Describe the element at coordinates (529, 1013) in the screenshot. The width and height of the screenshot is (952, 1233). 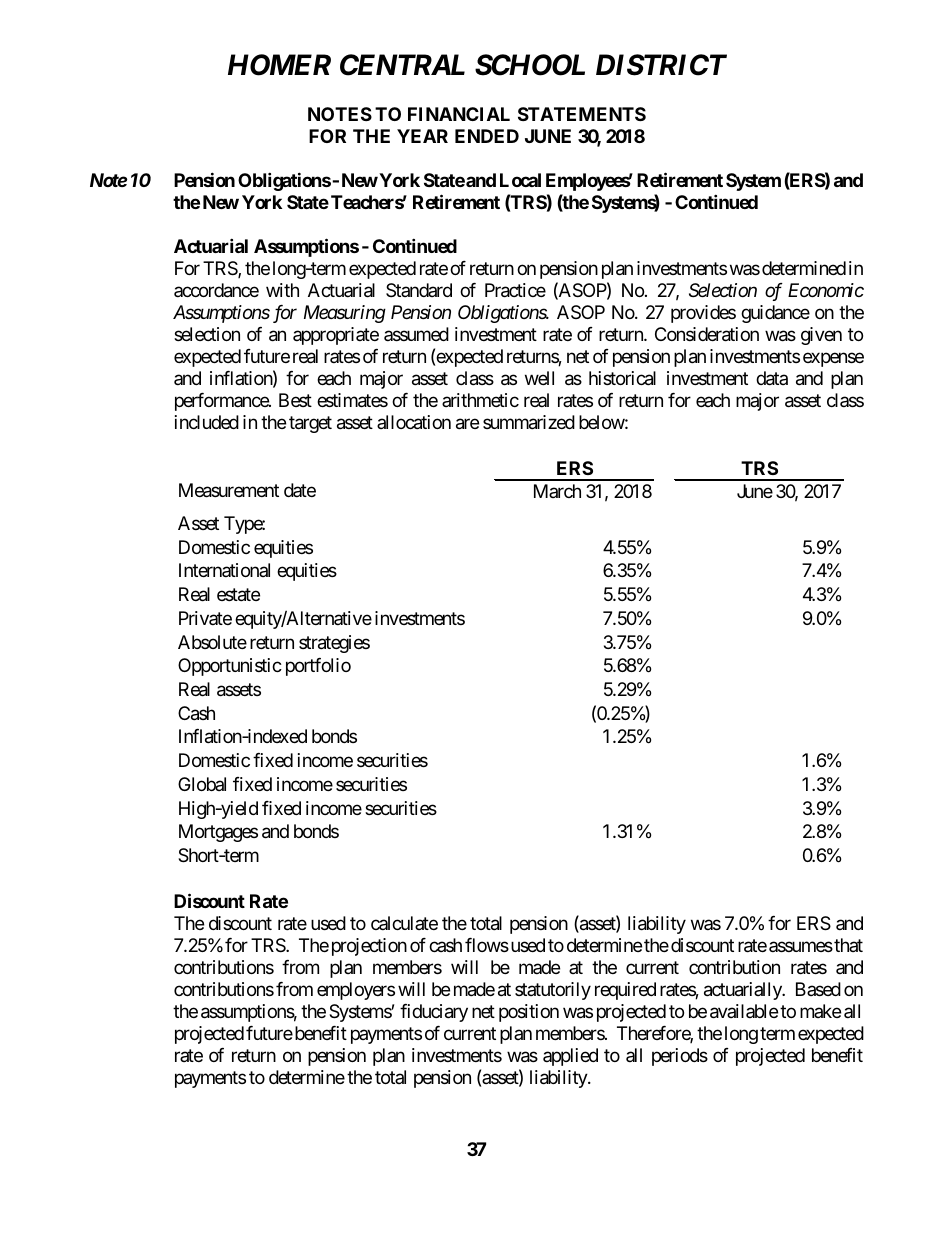
I see `position` at that location.
